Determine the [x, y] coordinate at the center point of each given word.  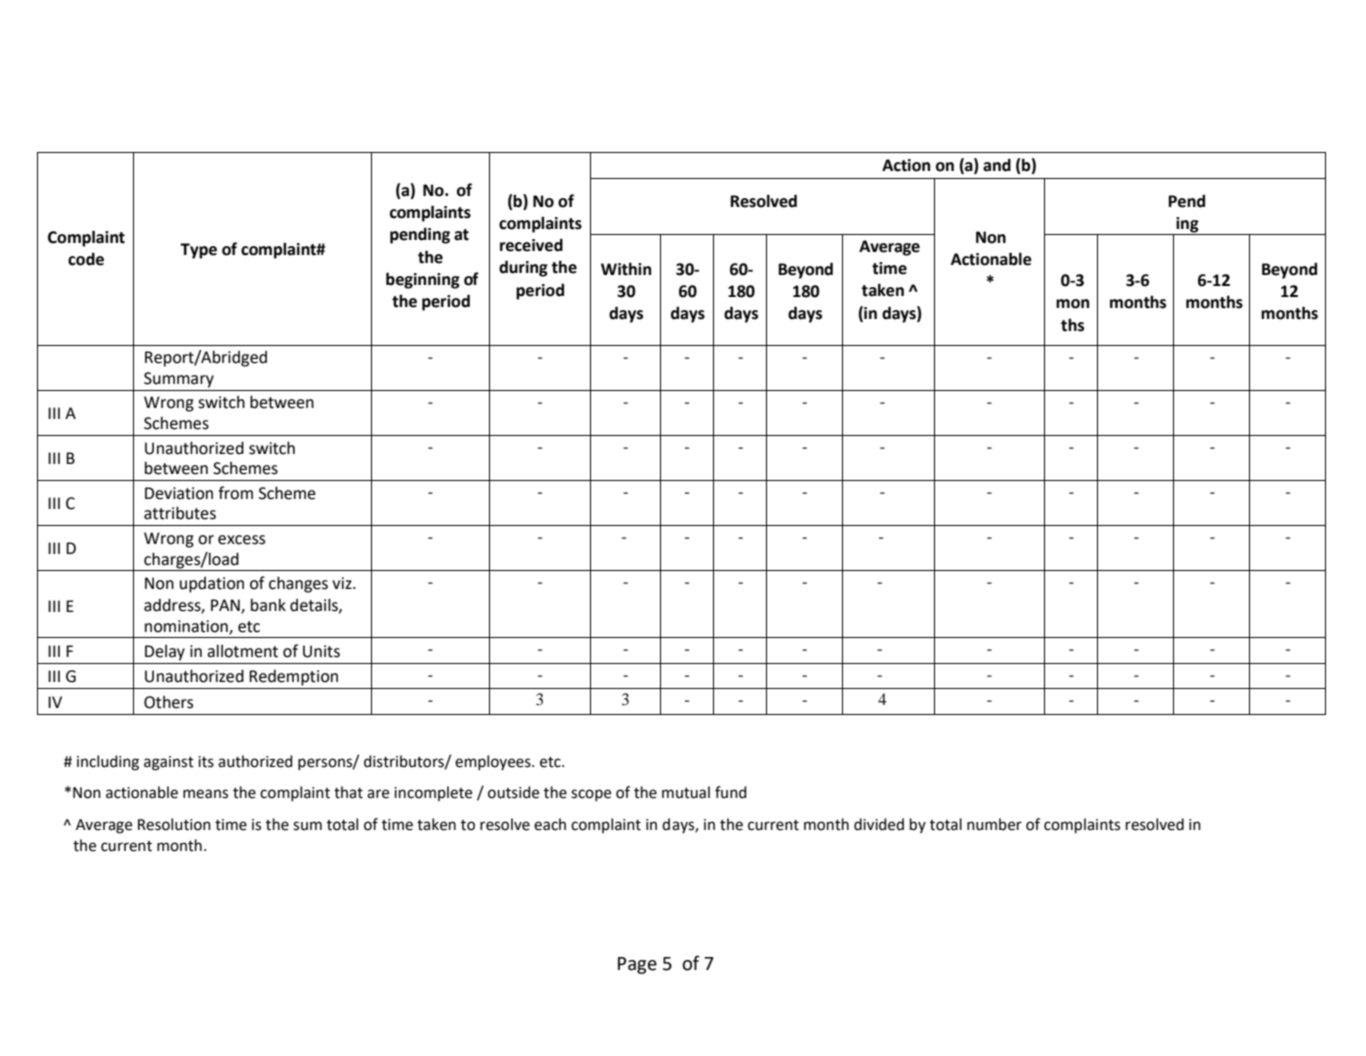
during [523, 268]
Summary [179, 380]
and [997, 165]
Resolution [174, 824]
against [169, 763]
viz [343, 583]
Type [198, 251]
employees [494, 762]
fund [731, 792]
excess [241, 540]
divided [879, 824]
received [531, 245]
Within [626, 269]
